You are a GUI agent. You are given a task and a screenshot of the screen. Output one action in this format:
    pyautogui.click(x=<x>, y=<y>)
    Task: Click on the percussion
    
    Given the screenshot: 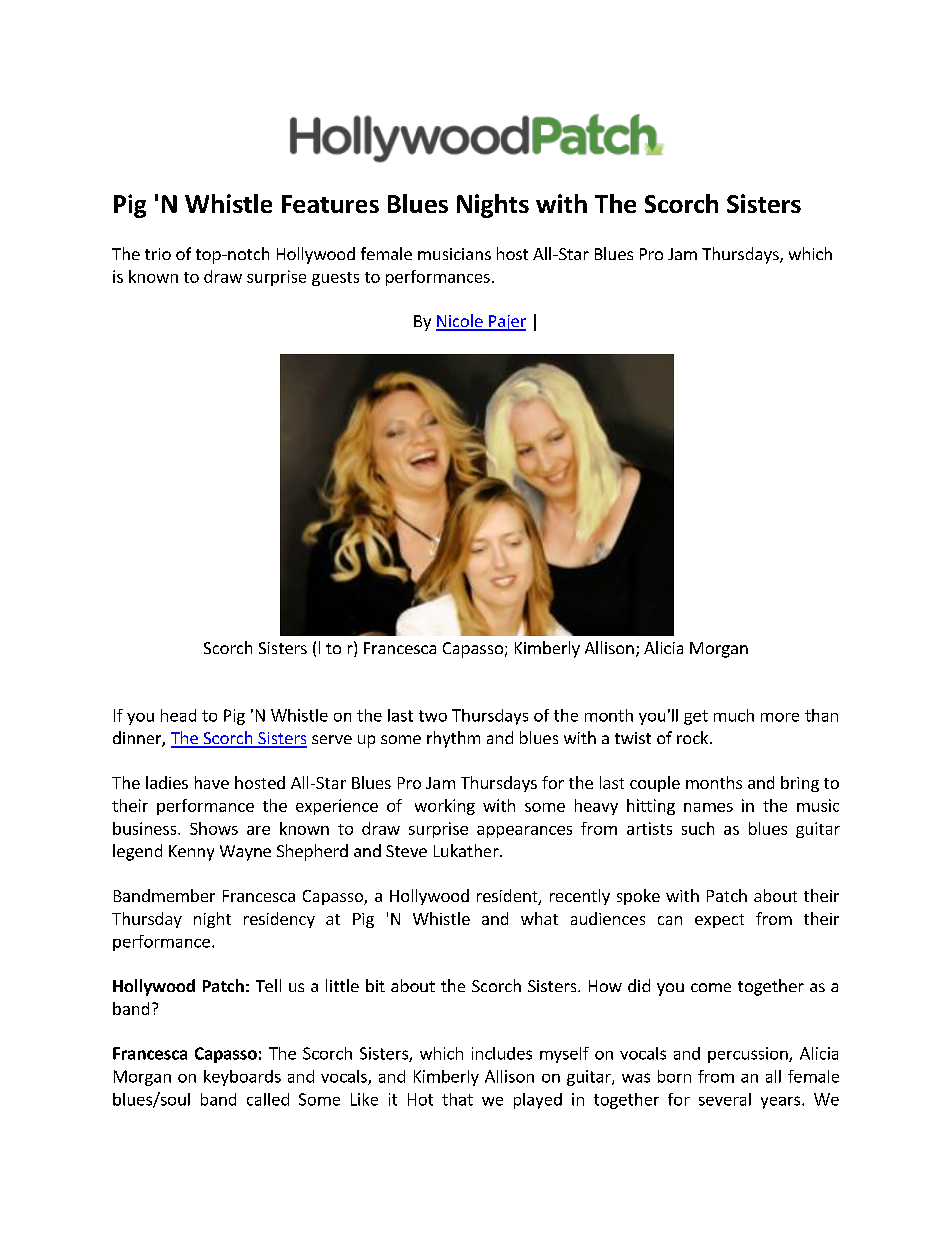 What is the action you would take?
    pyautogui.click(x=749, y=1055)
